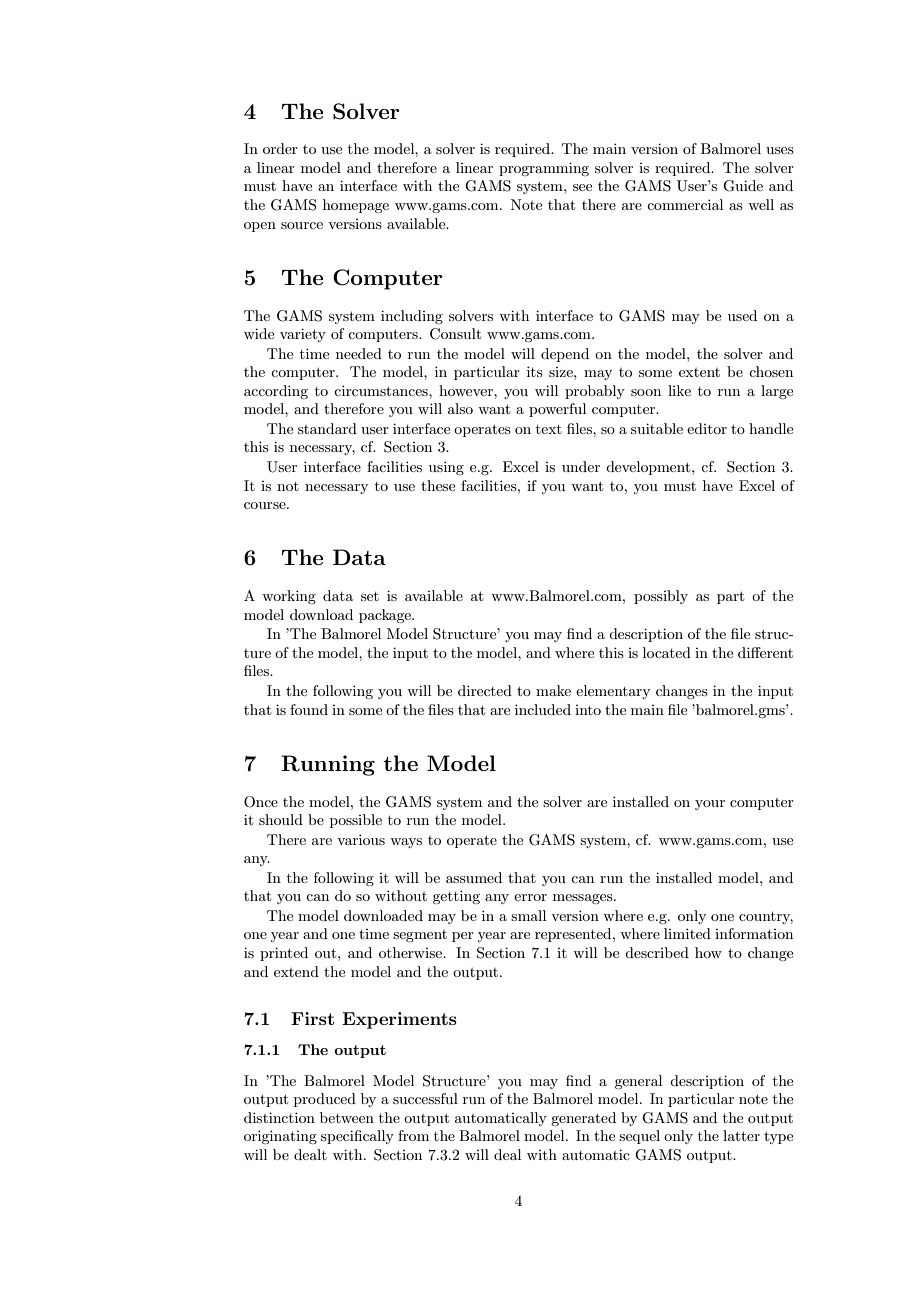 The height and width of the document is (1308, 924). Describe the element at coordinates (356, 206) in the document. I see `homepage` at that location.
